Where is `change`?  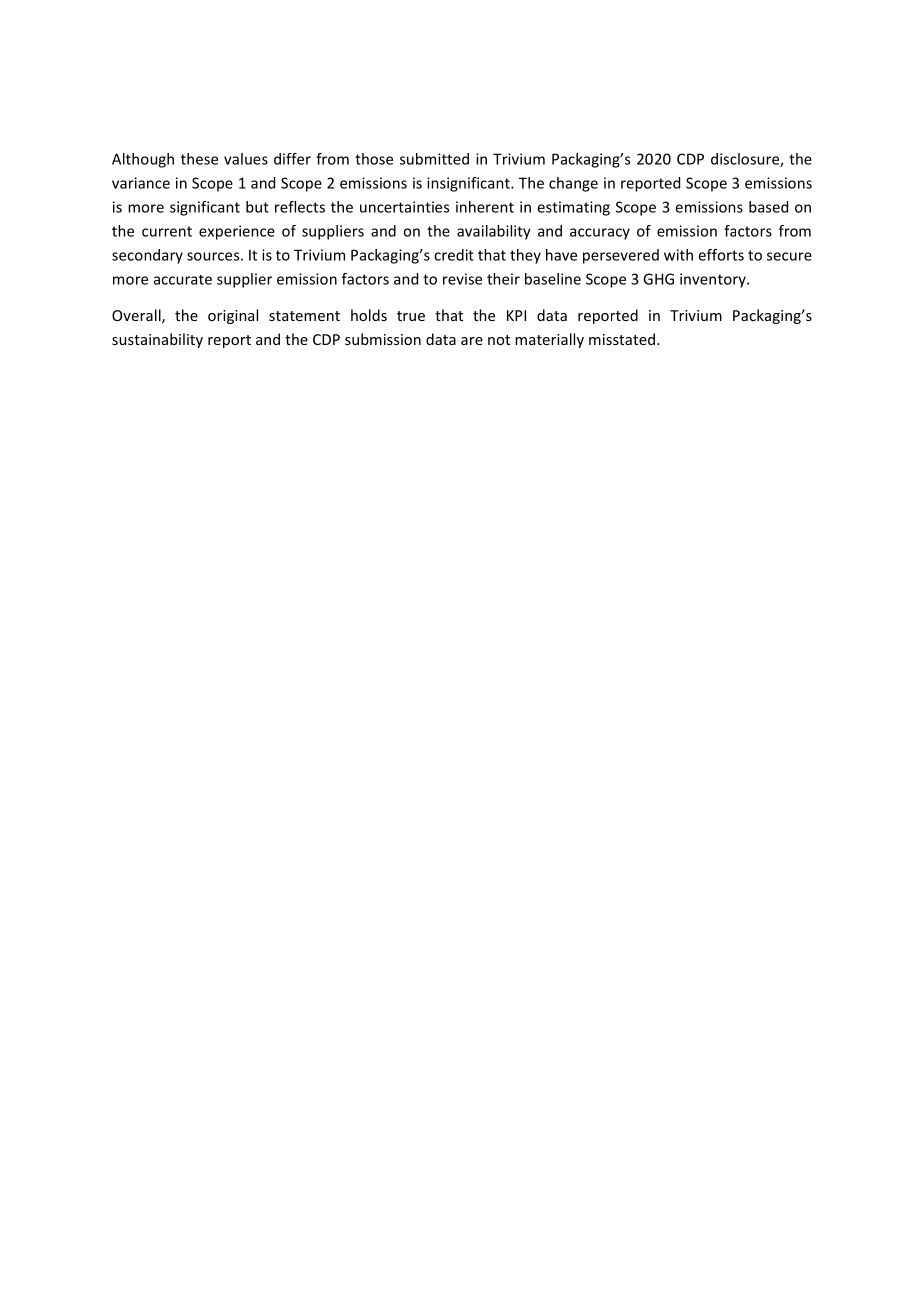
change is located at coordinates (573, 184).
